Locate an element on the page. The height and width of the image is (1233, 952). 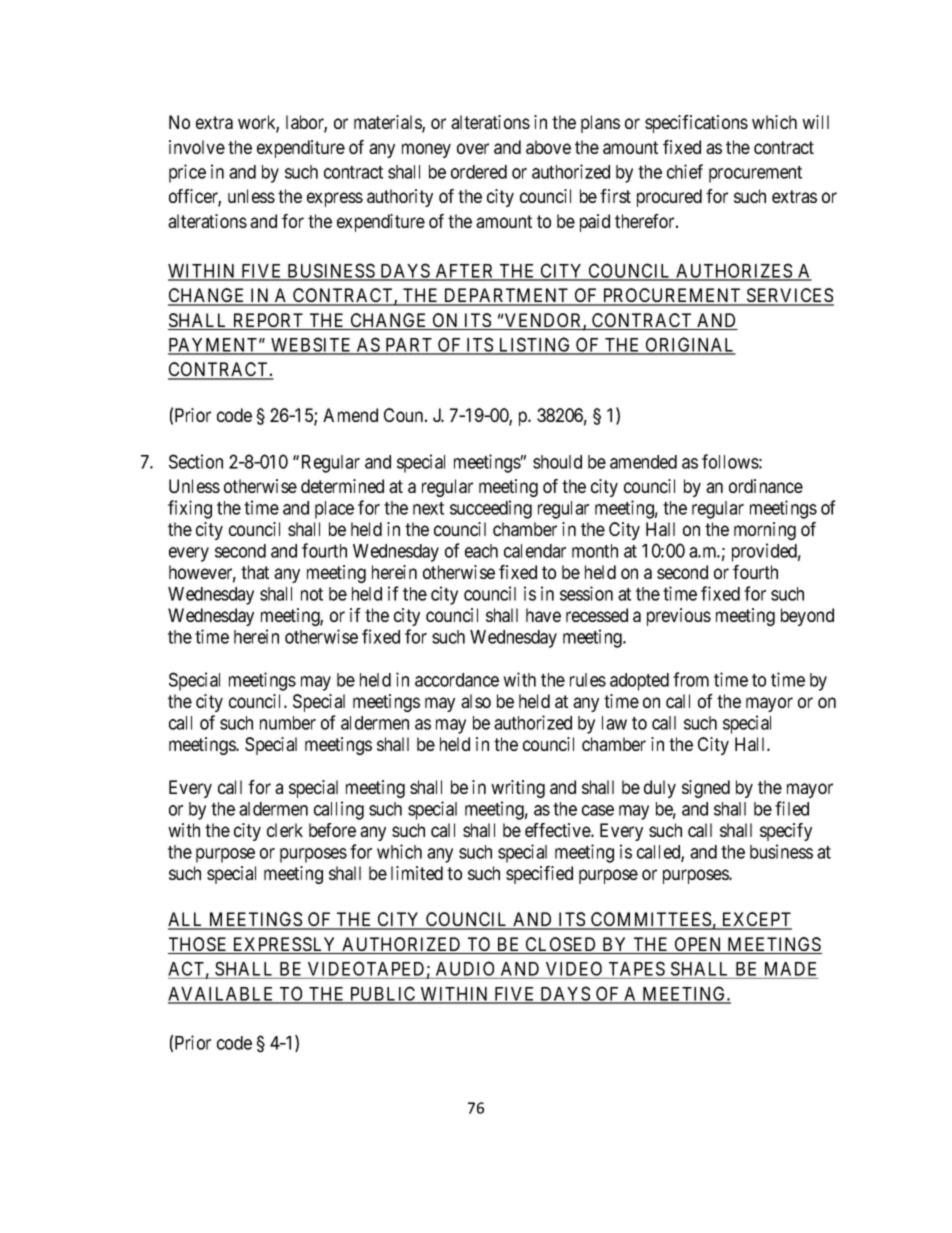
specifications is located at coordinates (696, 124).
